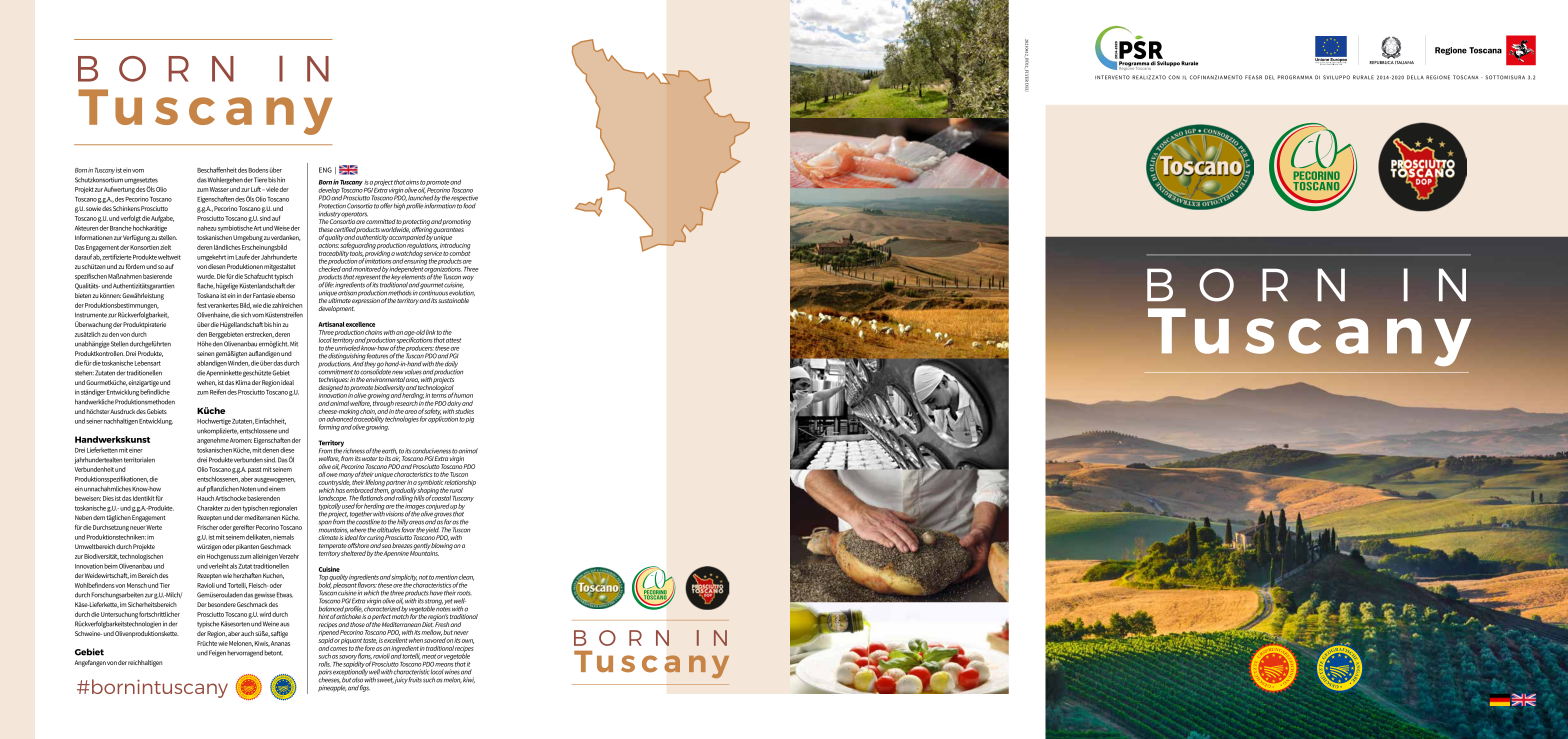  Describe the element at coordinates (388, 529) in the page. I see `altitudes` at that location.
